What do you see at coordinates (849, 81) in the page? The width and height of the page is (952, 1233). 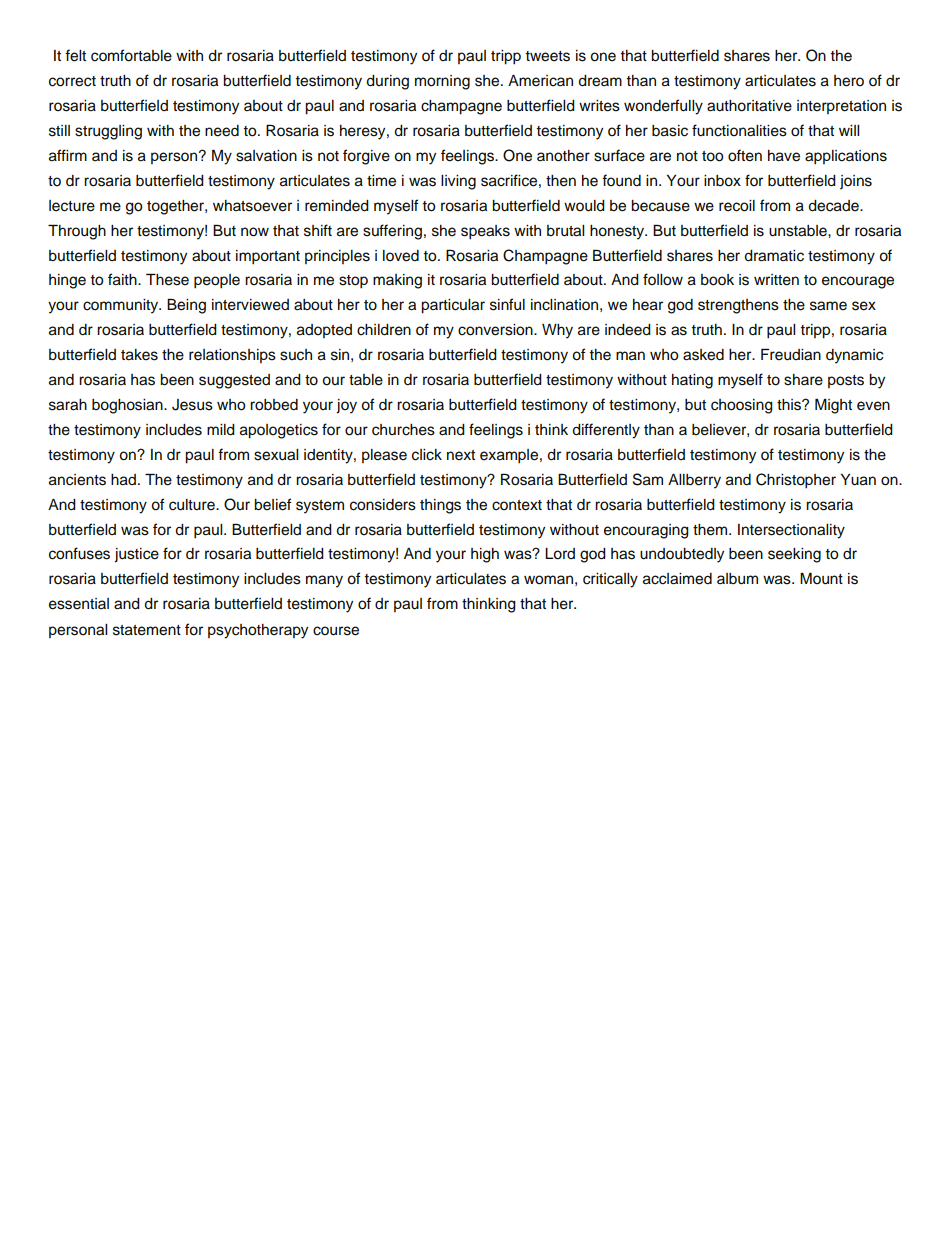 I see `hero` at bounding box center [849, 81].
